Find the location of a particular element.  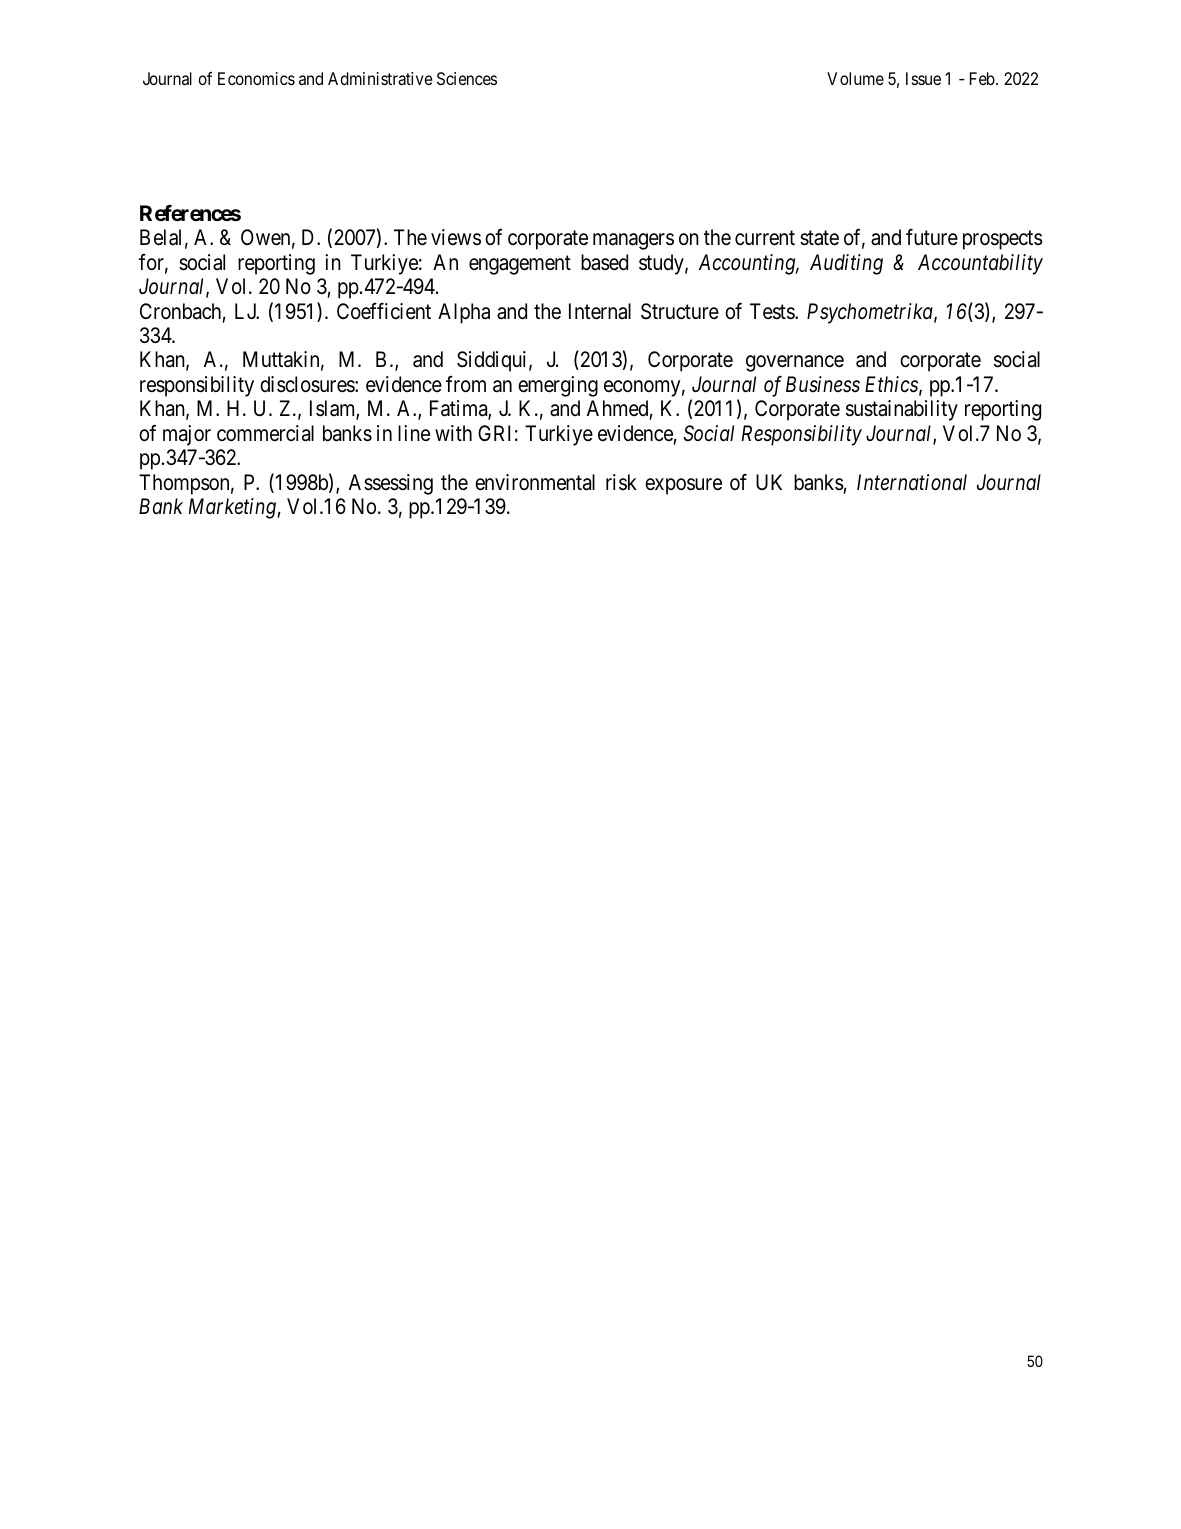

future is located at coordinates (932, 237).
